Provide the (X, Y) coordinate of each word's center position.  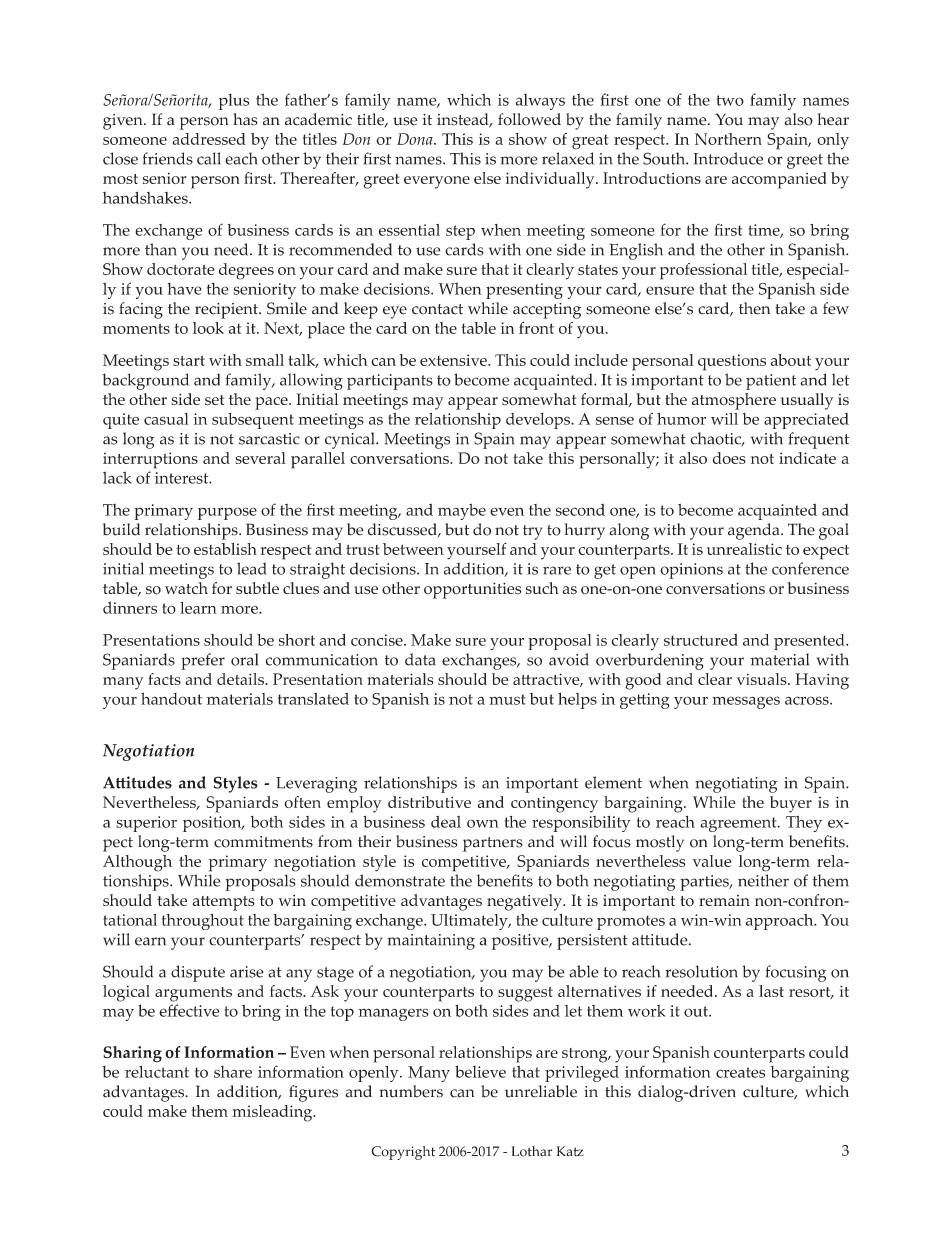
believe (480, 1071)
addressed (209, 139)
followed (529, 119)
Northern (728, 139)
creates (740, 1072)
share (233, 1072)
